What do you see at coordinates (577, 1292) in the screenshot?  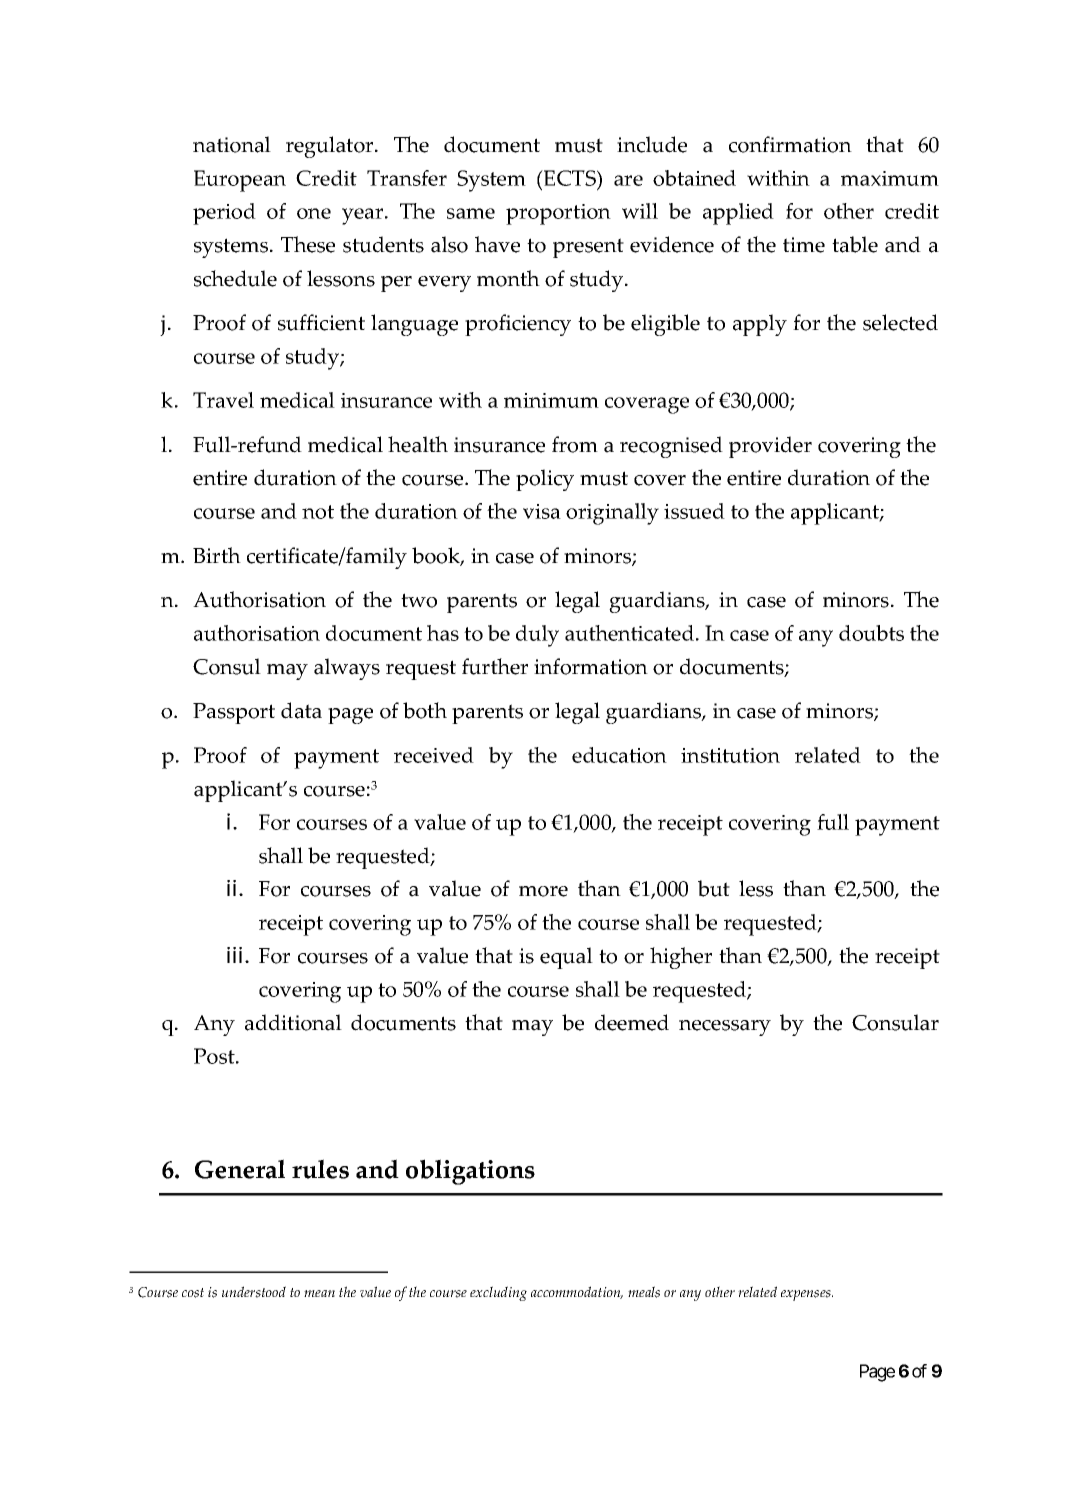 I see `accommodation` at bounding box center [577, 1292].
